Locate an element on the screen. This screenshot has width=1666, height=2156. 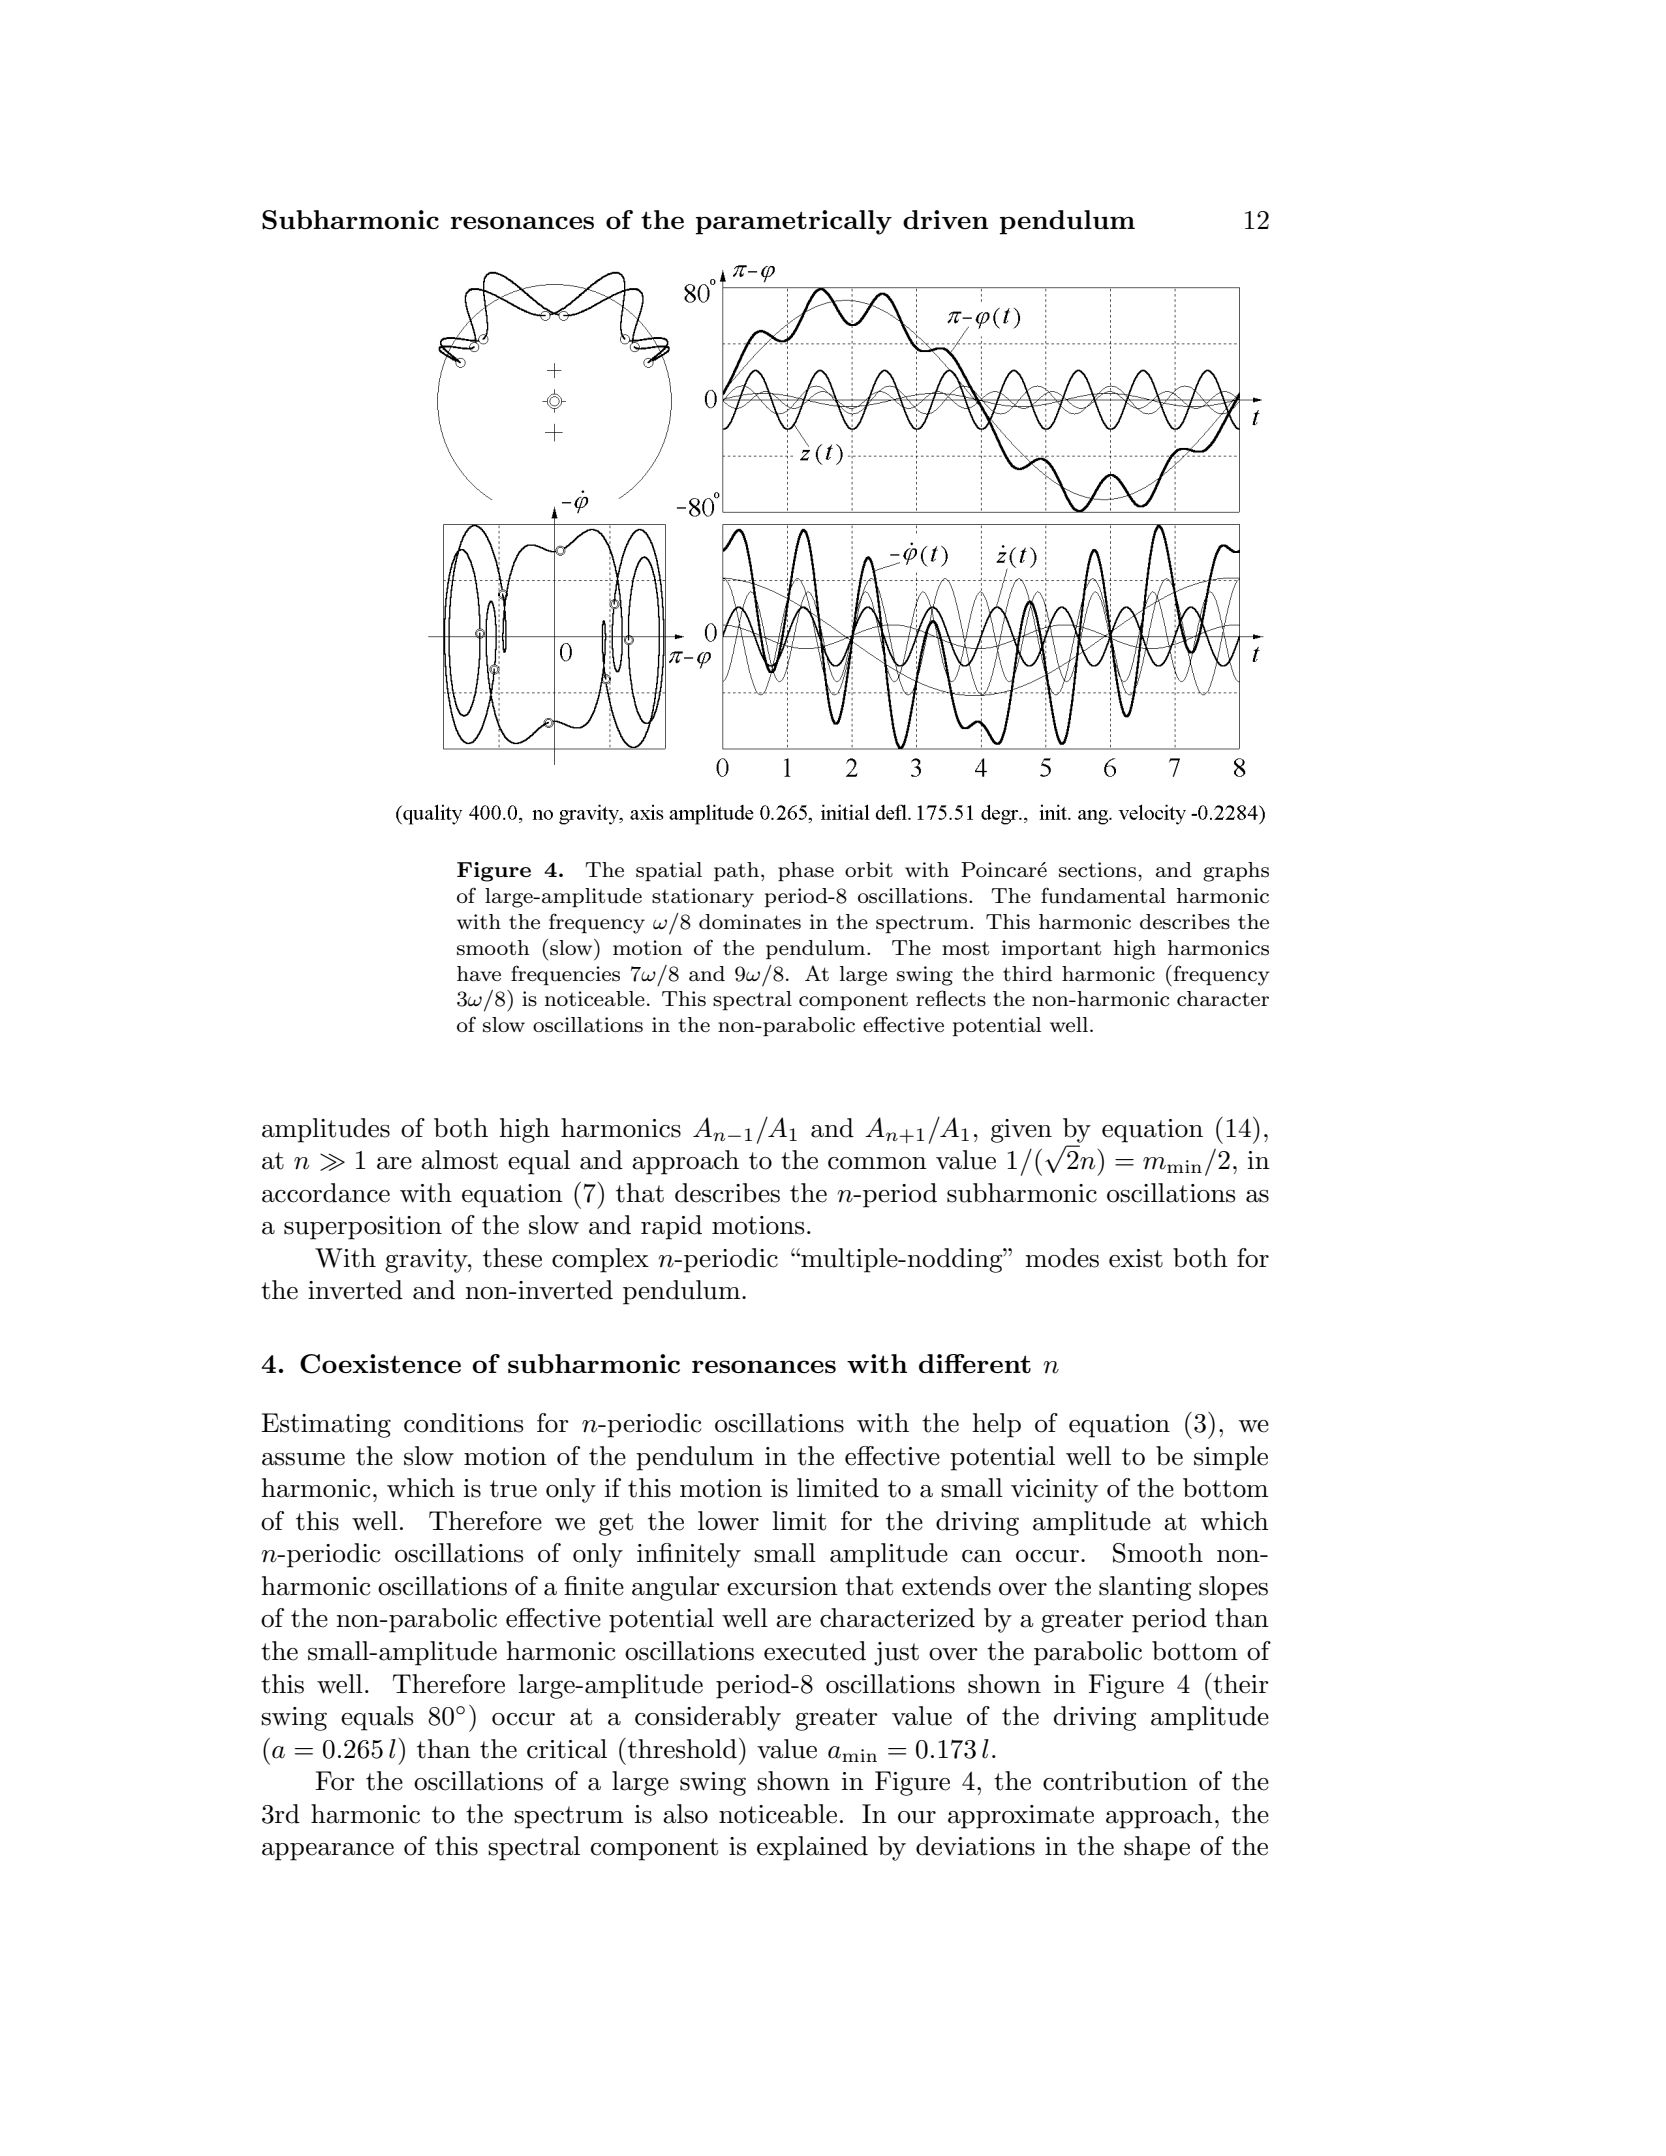
vicinity is located at coordinates (1054, 1491).
